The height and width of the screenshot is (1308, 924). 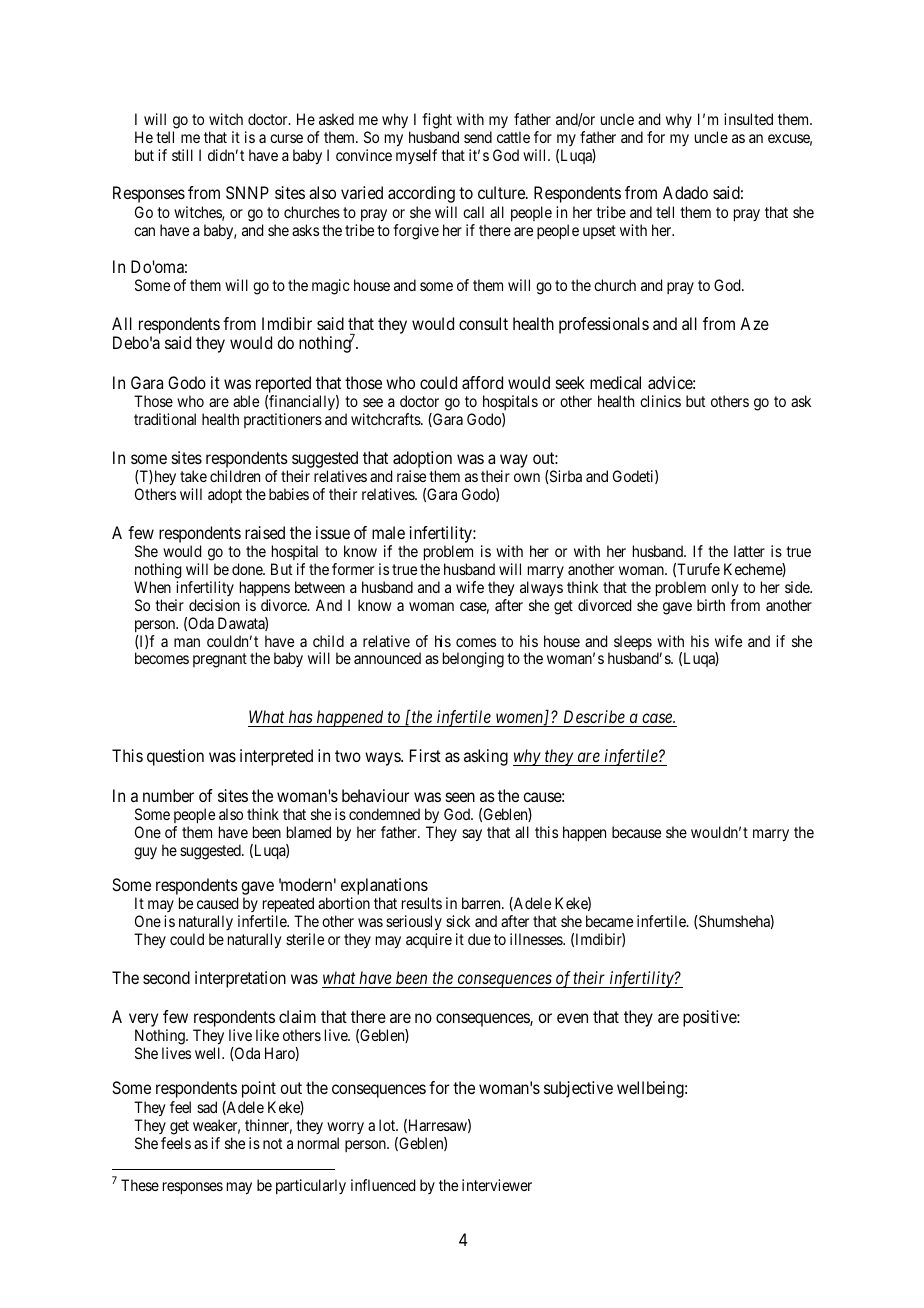 What do you see at coordinates (748, 119) in the screenshot?
I see `insulted` at bounding box center [748, 119].
